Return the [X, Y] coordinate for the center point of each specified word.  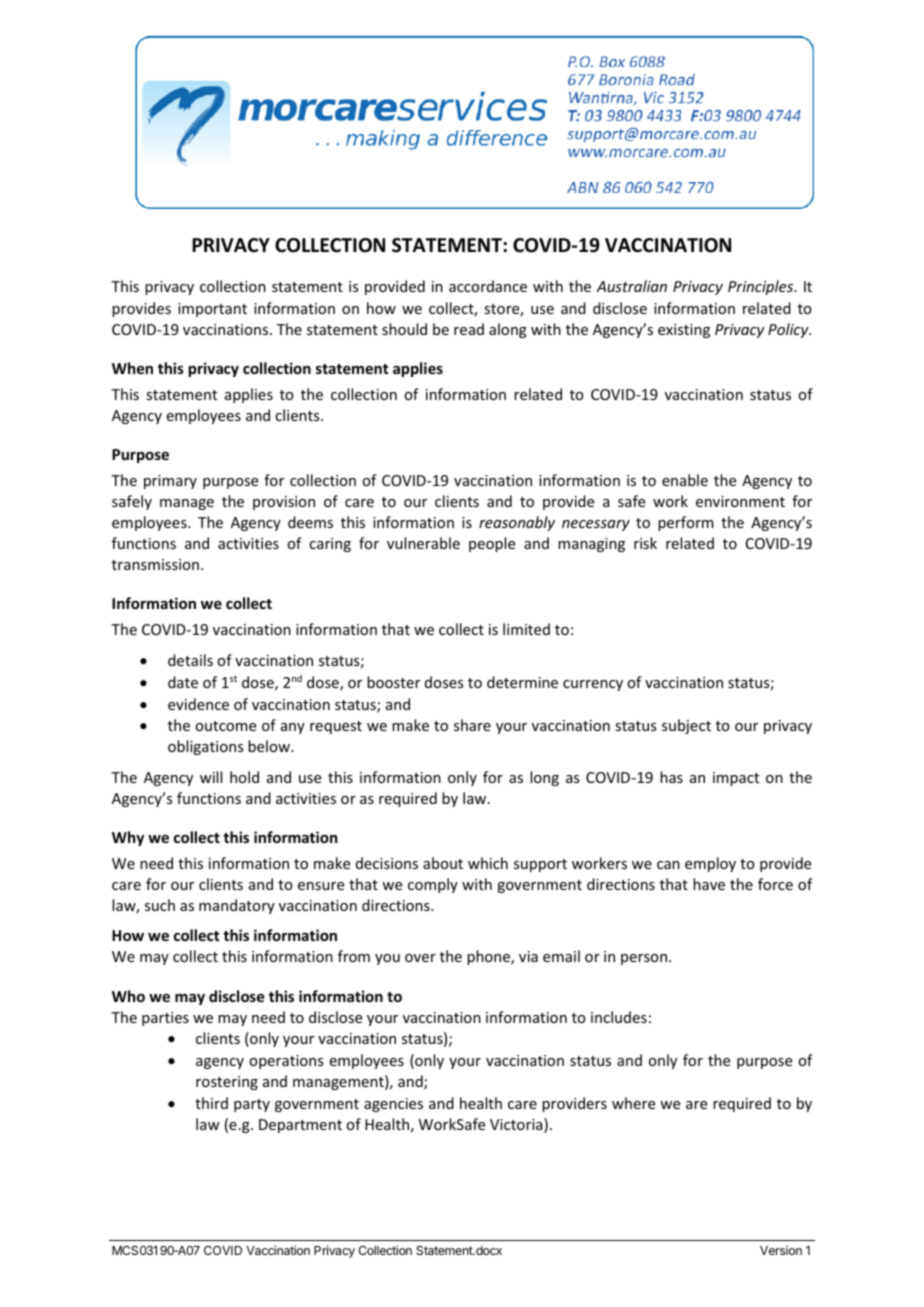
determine [522, 682]
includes [619, 1017]
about [443, 863]
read [469, 329]
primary [170, 482]
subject [686, 726]
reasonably [517, 523]
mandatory [237, 906]
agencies [393, 1105]
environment [740, 501]
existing [684, 331]
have [709, 884]
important [212, 310]
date [183, 682]
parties [165, 1019]
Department [300, 1126]
